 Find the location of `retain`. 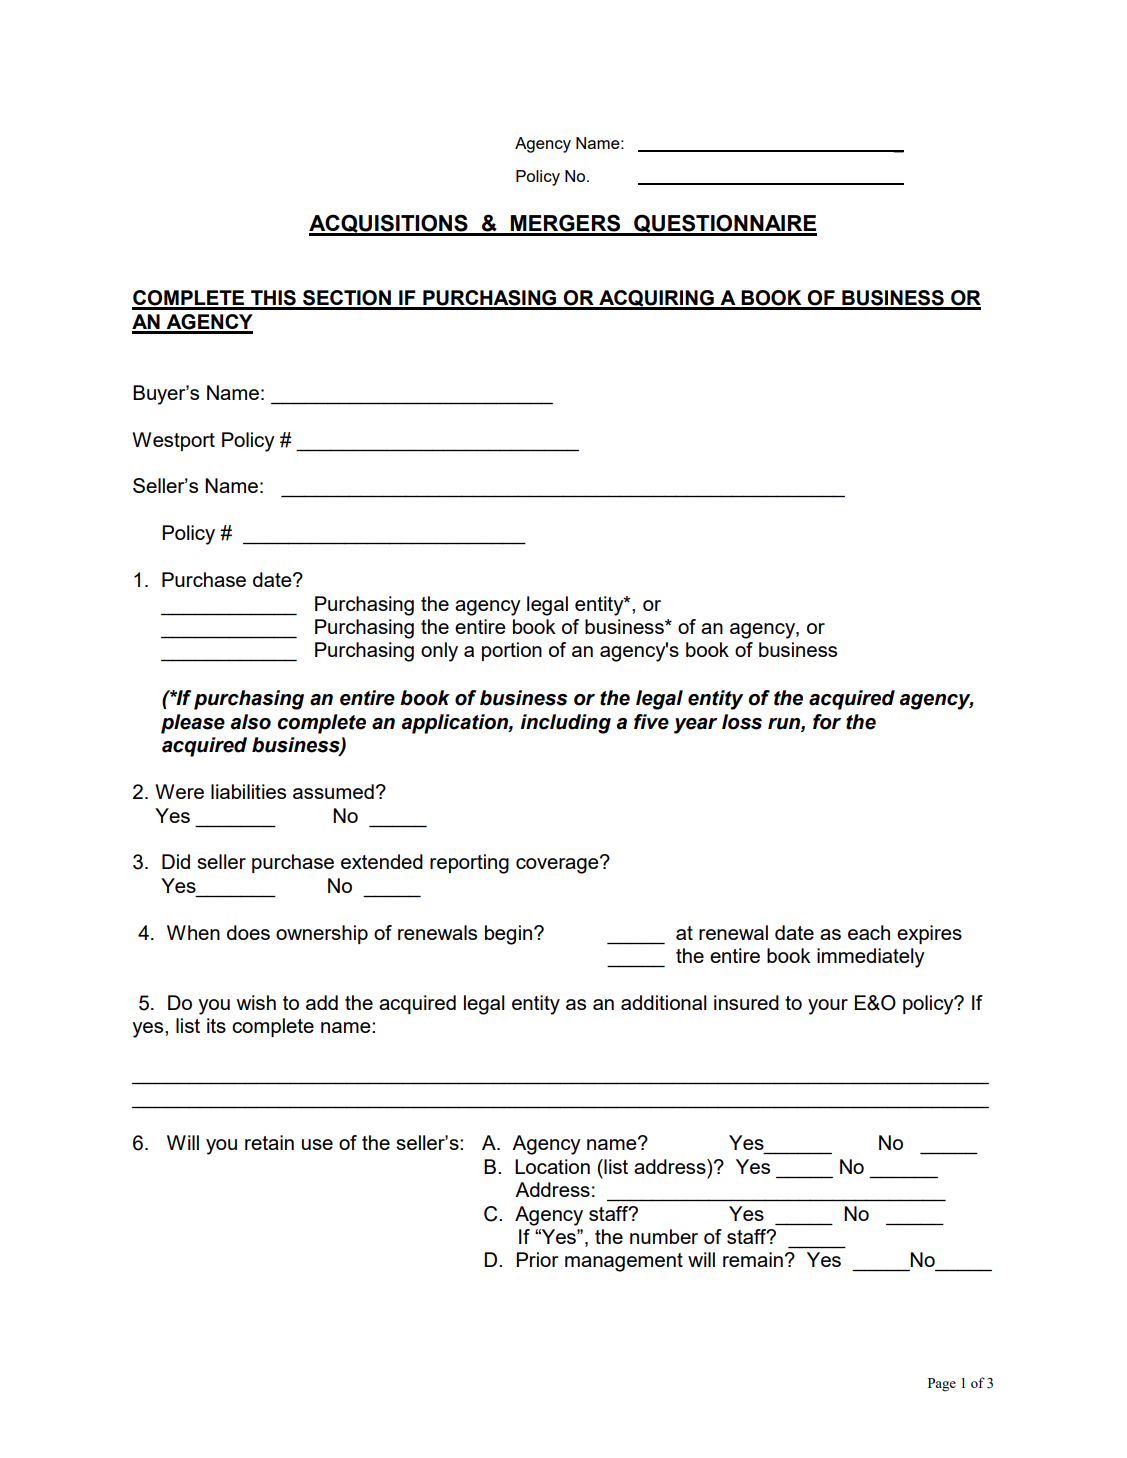

retain is located at coordinates (269, 1142).
